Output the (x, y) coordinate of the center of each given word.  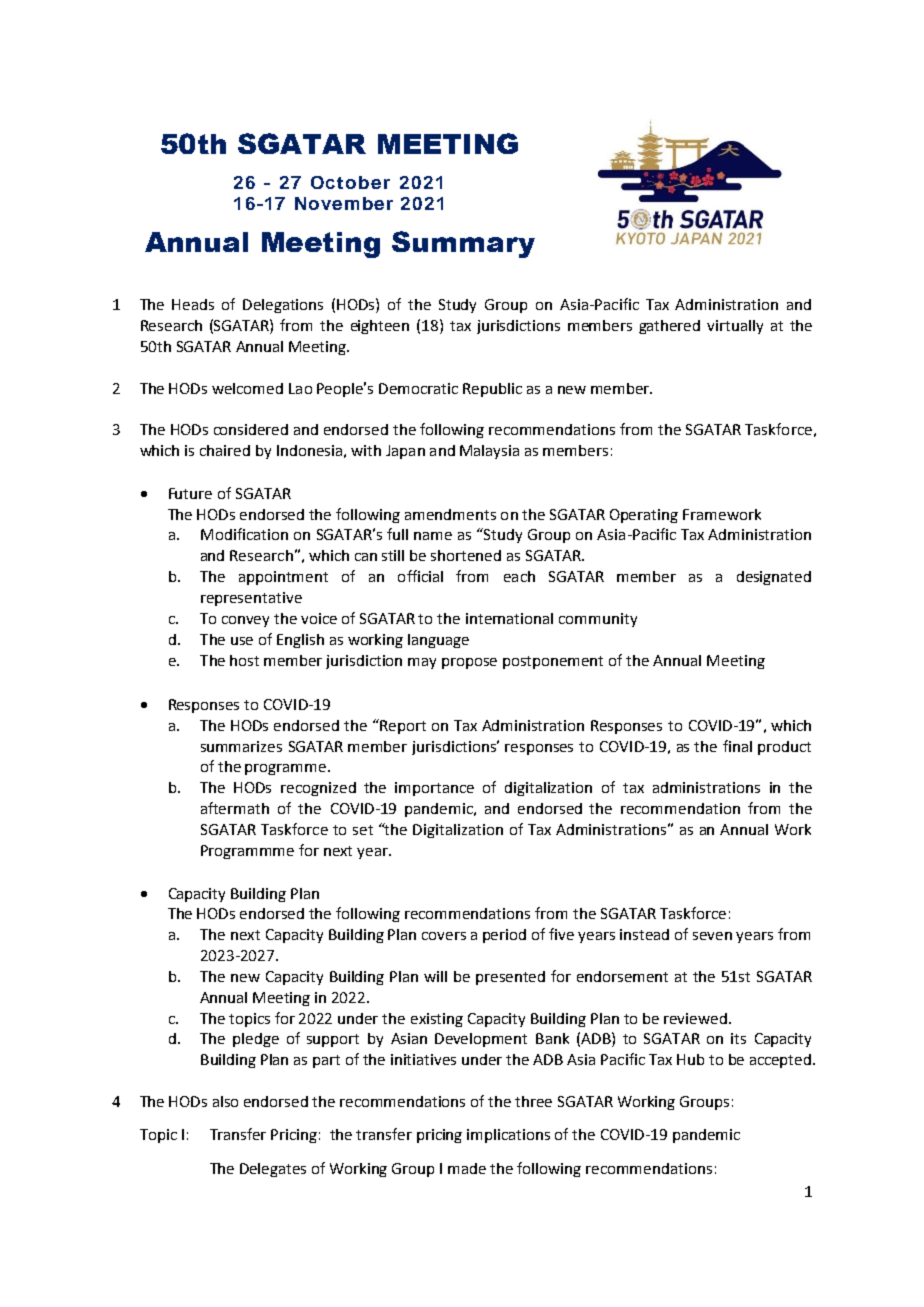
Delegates (273, 1170)
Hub (690, 1059)
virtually (735, 327)
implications (508, 1136)
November (344, 203)
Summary (463, 244)
